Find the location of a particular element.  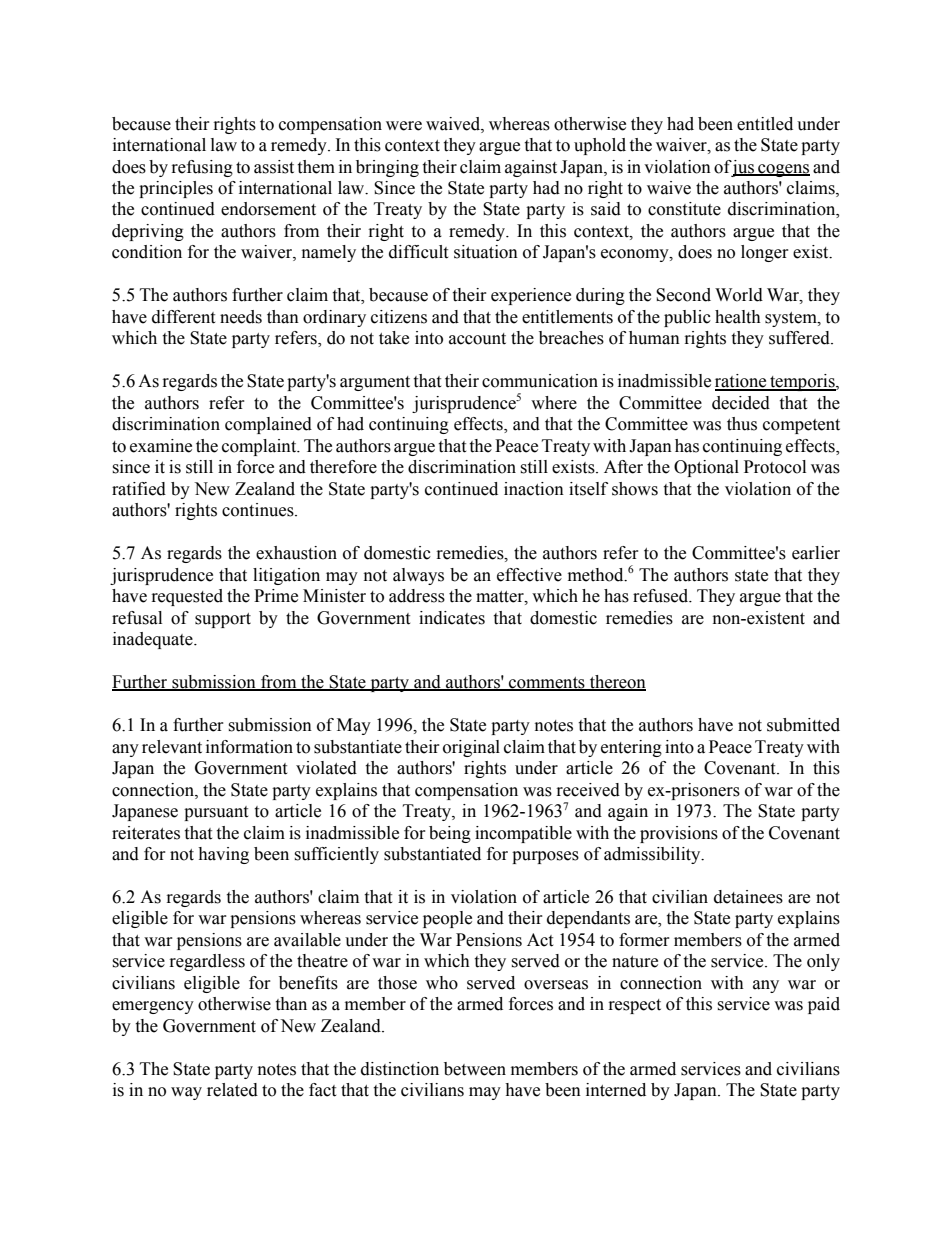

refusing is located at coordinates (202, 168).
